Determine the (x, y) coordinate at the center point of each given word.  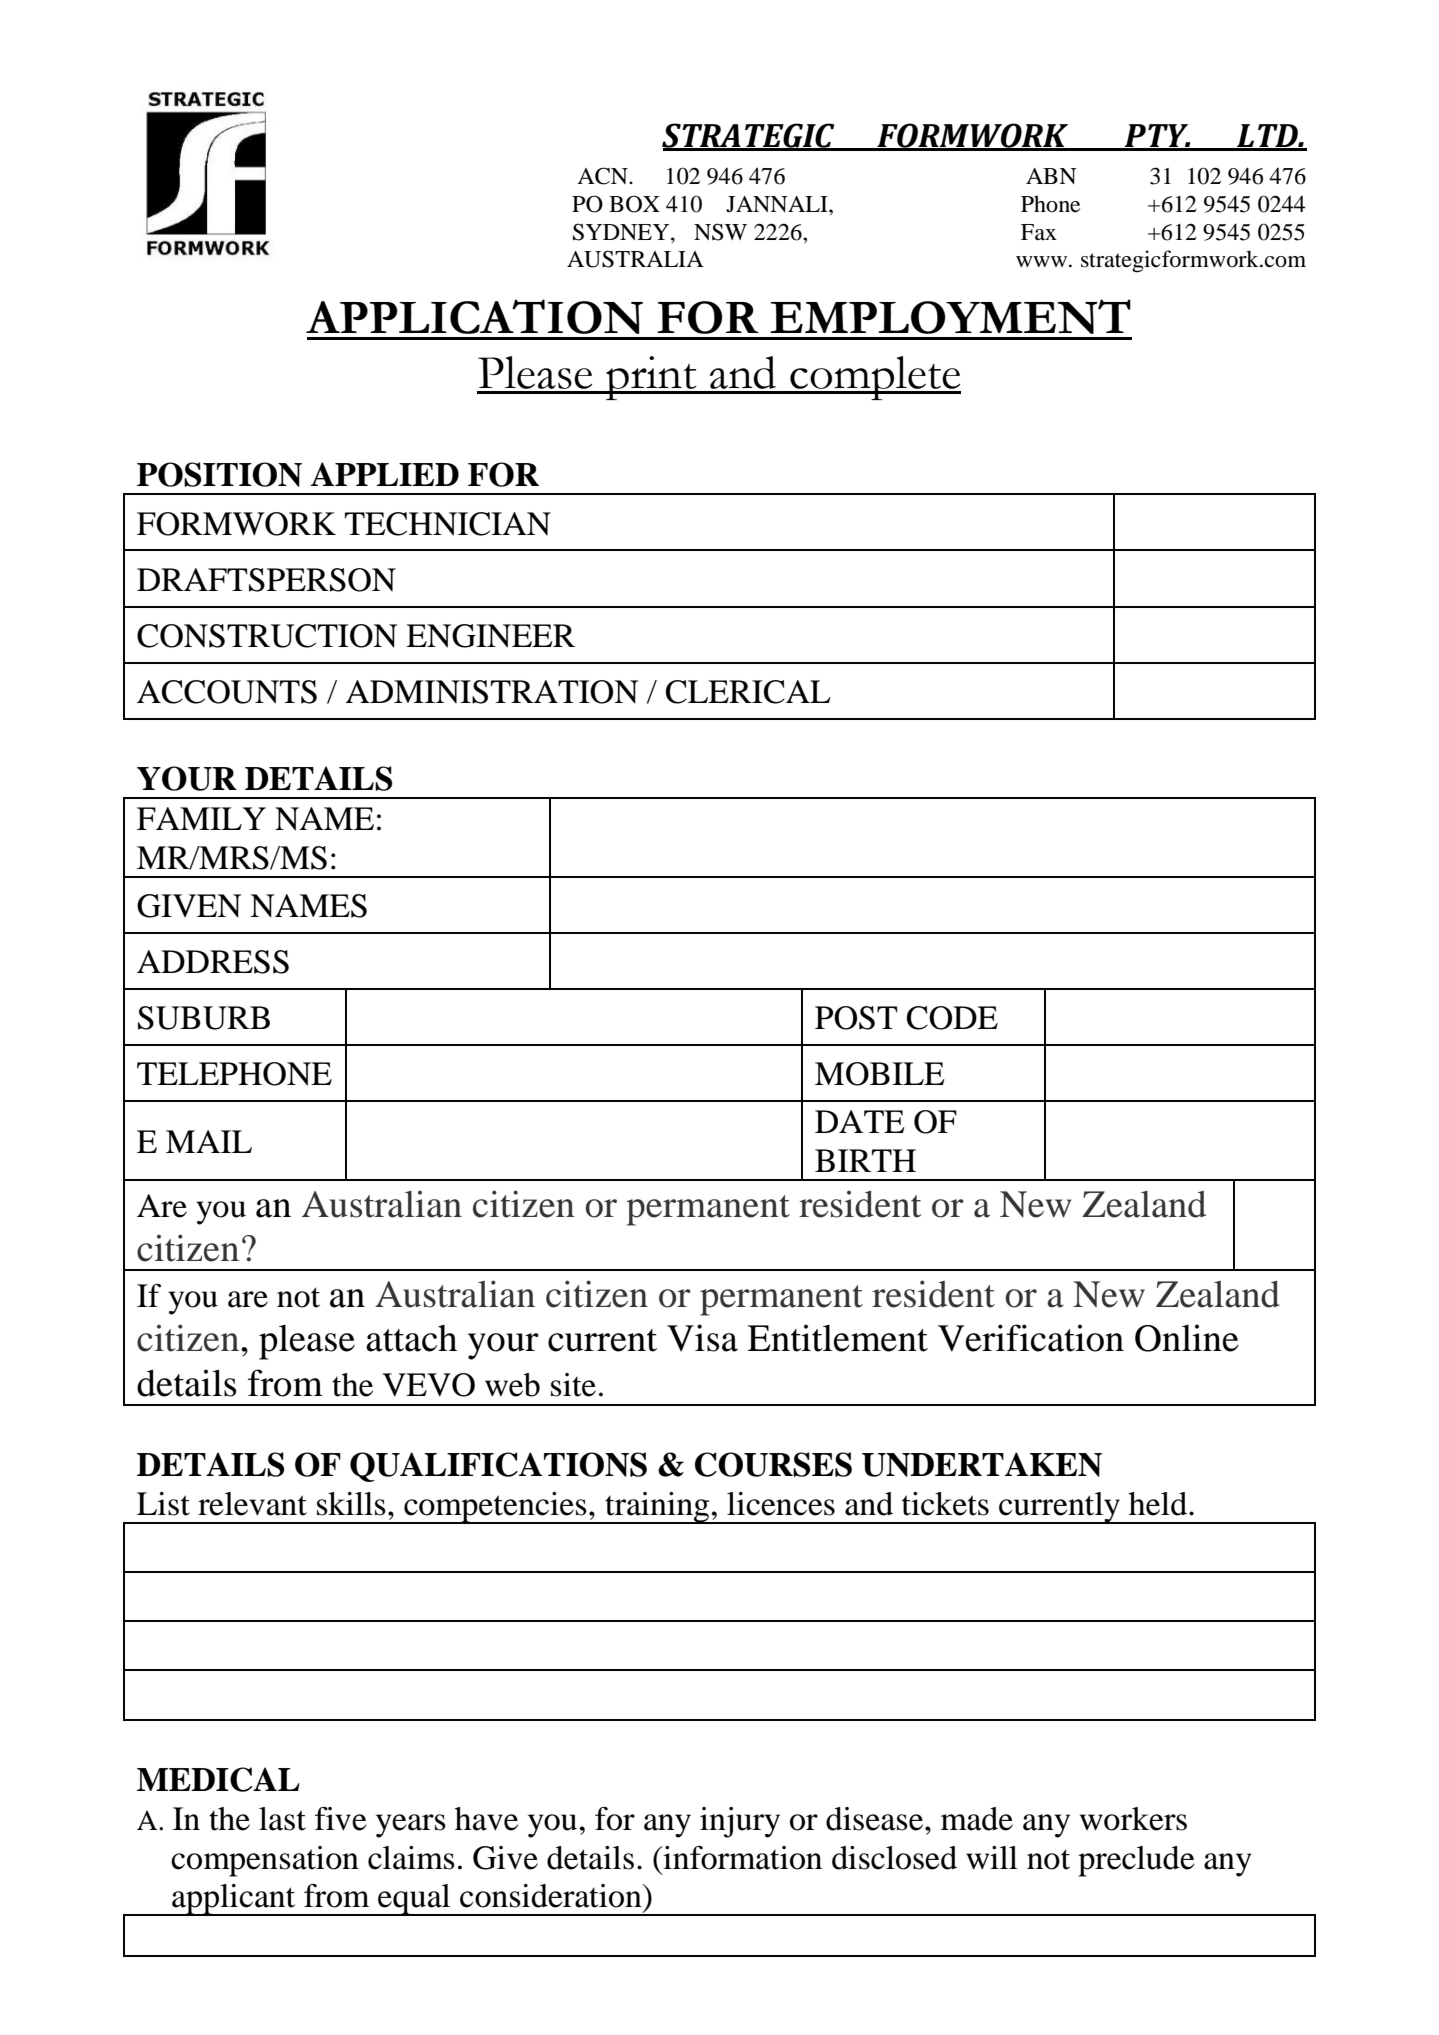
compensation (265, 1861)
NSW (720, 232)
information (741, 1858)
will (992, 1858)
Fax (1039, 232)
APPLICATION (474, 316)
